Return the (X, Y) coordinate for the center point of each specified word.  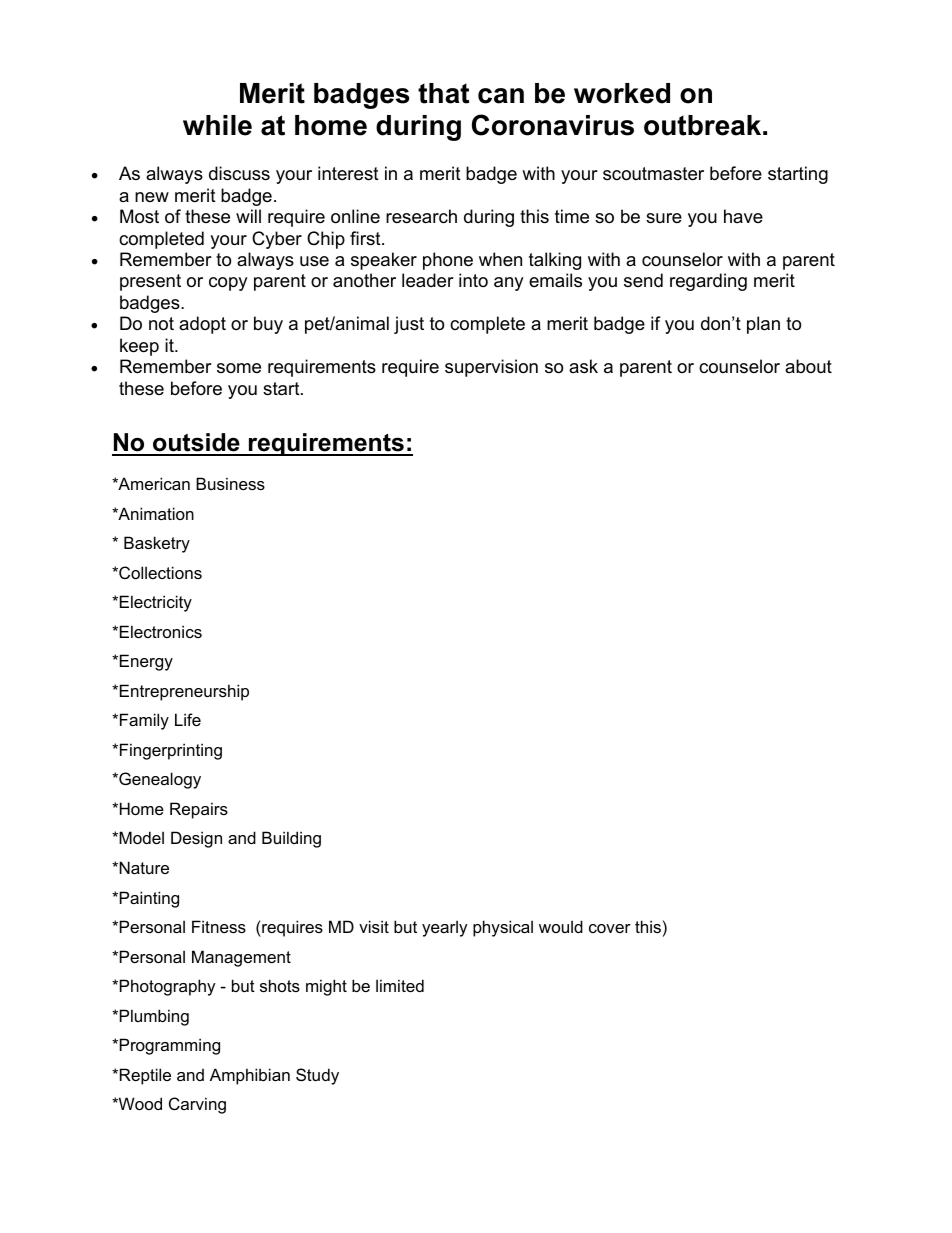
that (443, 93)
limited (400, 985)
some (239, 368)
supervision (491, 368)
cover (610, 928)
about (808, 366)
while (217, 125)
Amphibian (250, 1076)
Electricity (156, 603)
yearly (445, 928)
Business (230, 483)
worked (622, 93)
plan (763, 325)
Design (196, 839)
